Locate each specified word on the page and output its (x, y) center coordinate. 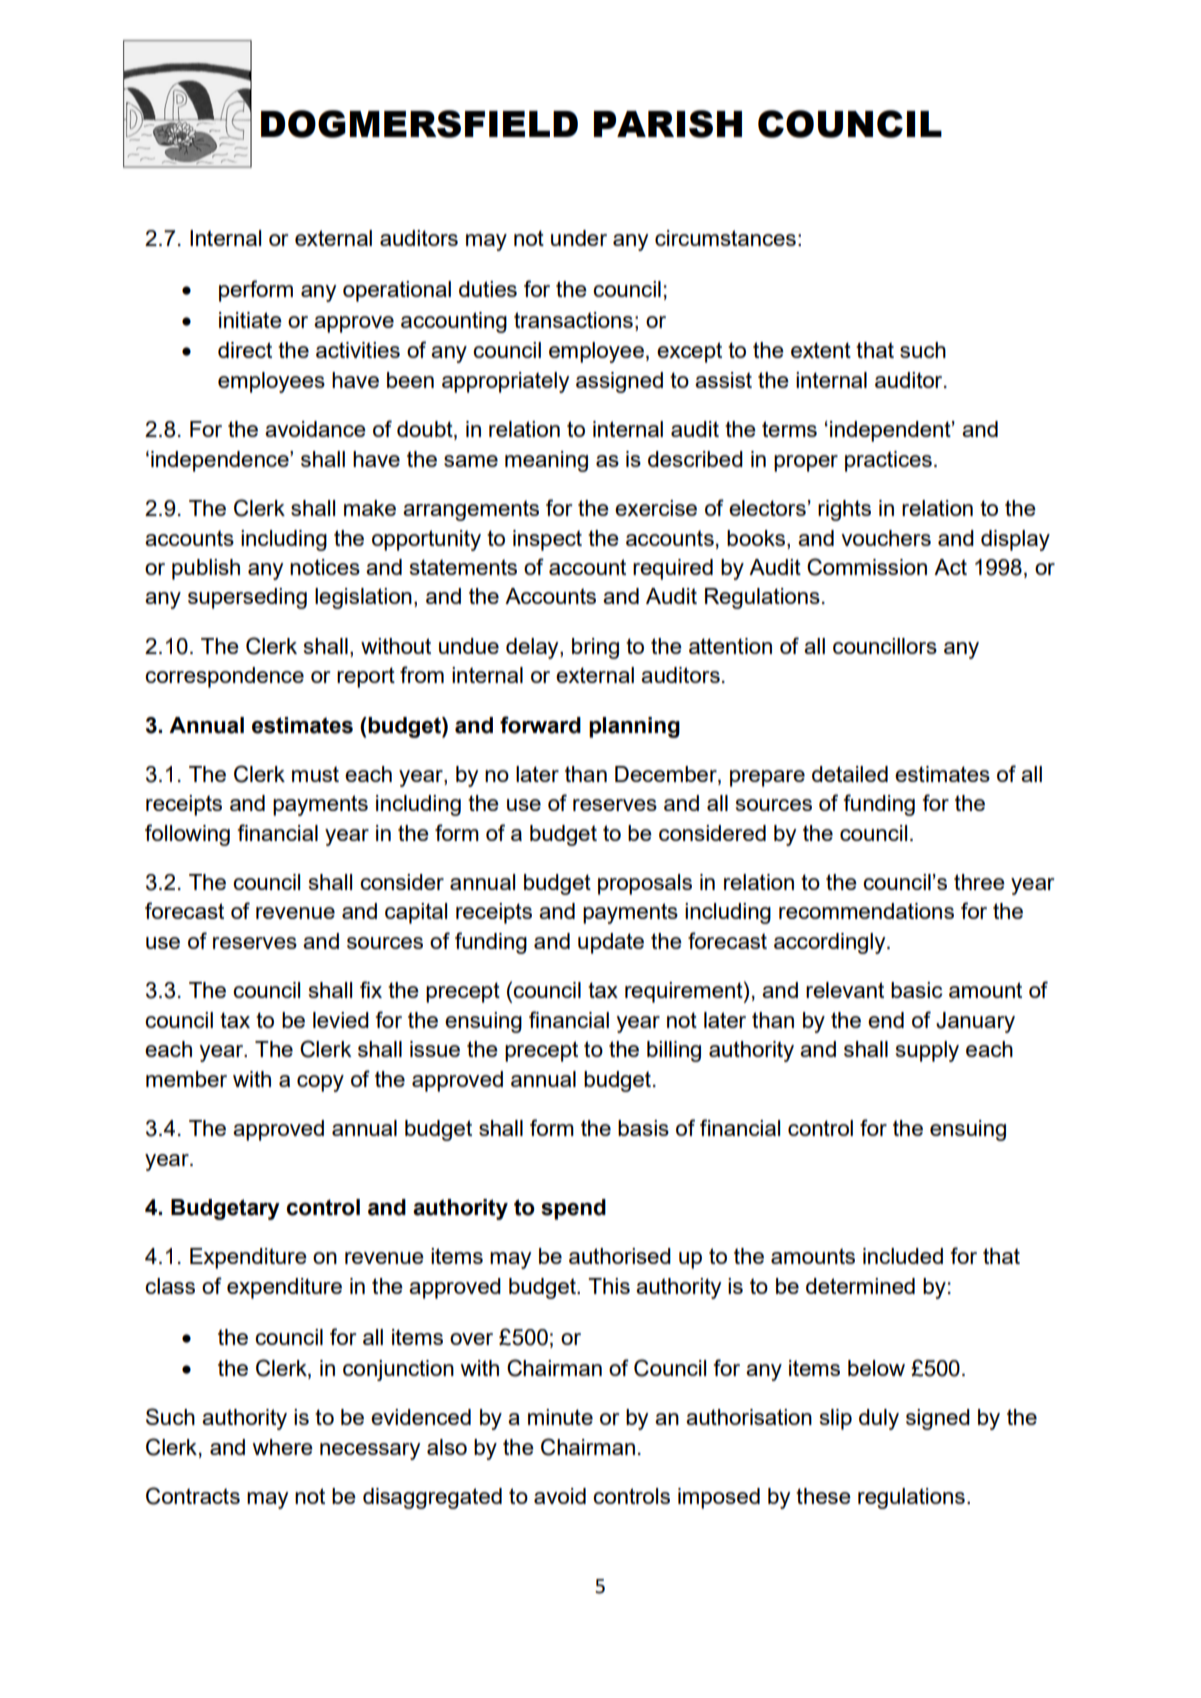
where (282, 1447)
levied (341, 1020)
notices (325, 567)
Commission (867, 567)
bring (595, 648)
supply (927, 1051)
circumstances (725, 238)
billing (674, 1051)
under (579, 238)
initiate (250, 320)
